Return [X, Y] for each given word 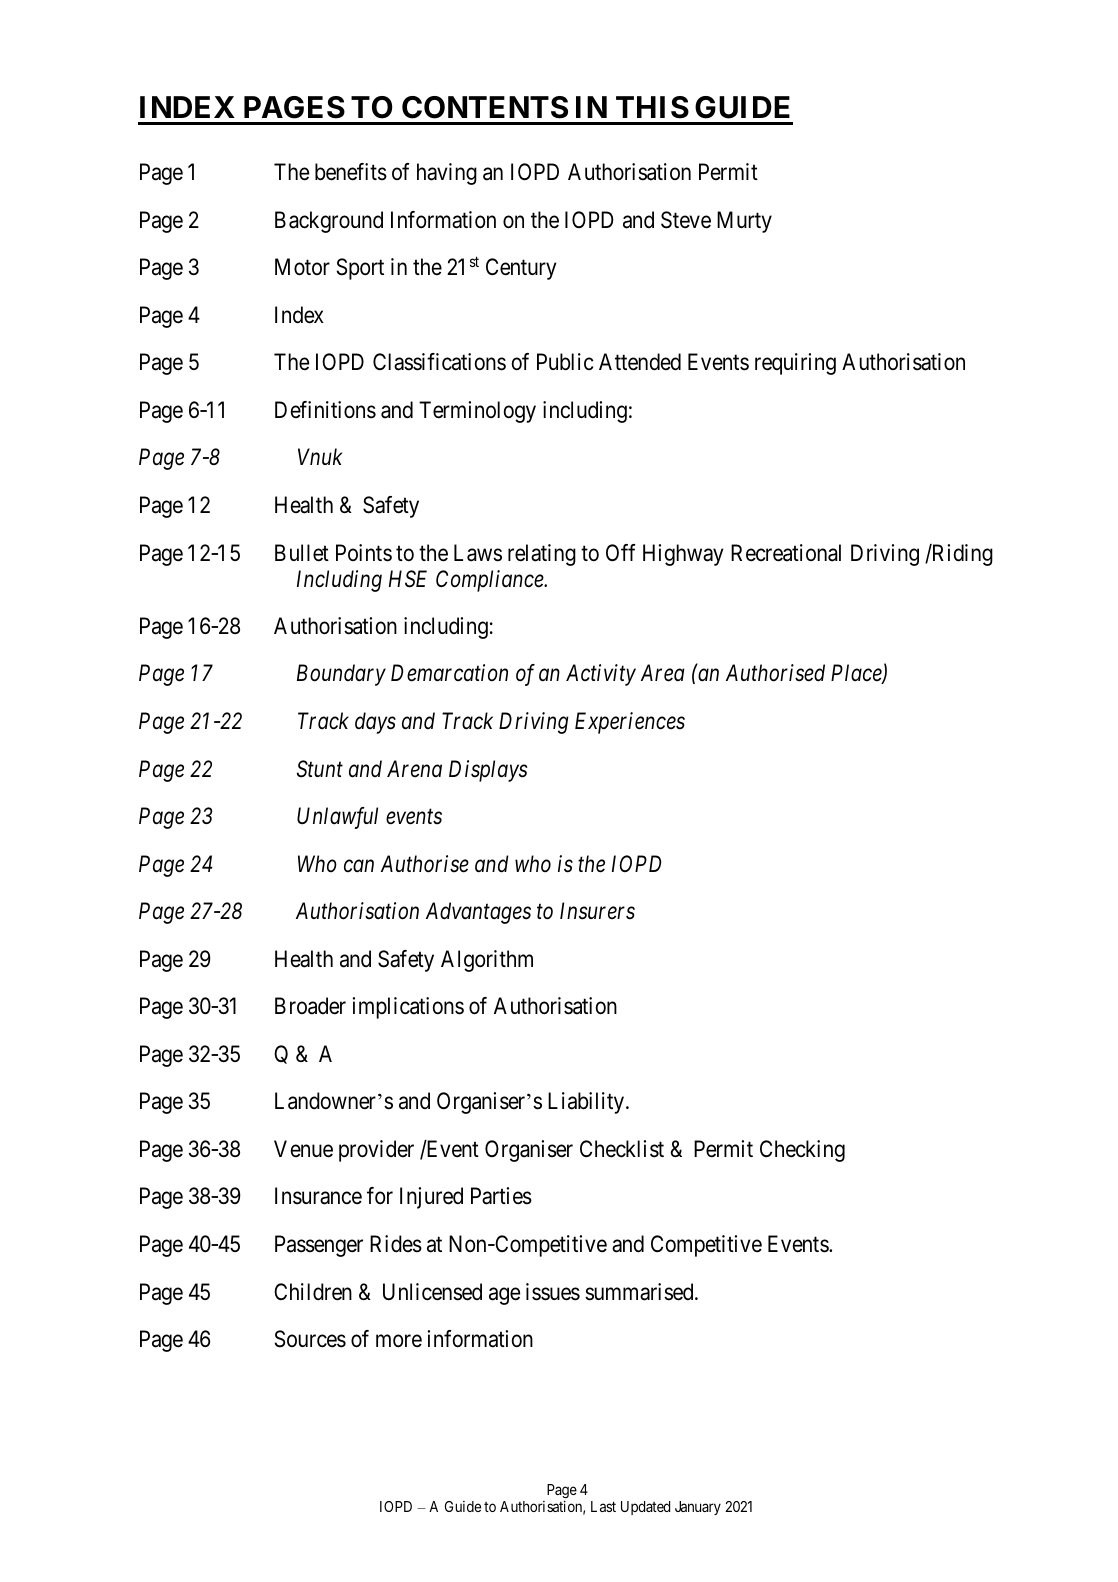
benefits [351, 172]
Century [521, 269]
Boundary [341, 675]
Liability [587, 1103]
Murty [744, 222]
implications [408, 1008]
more [399, 1341]
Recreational [786, 553]
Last [603, 1506]
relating [542, 555]
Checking [802, 1151]
